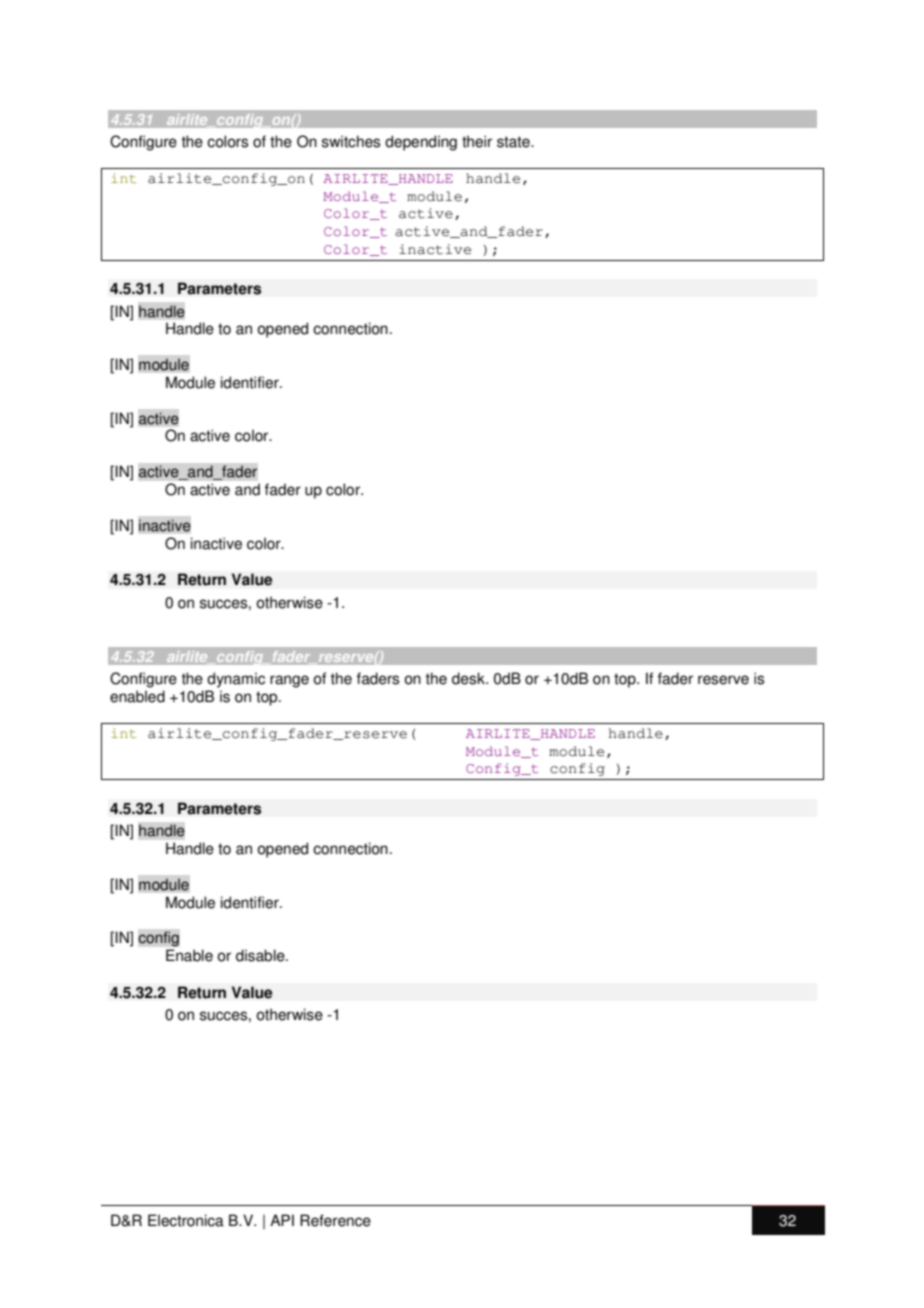 Image resolution: width=924 pixels, height=1308 pixels. What do you see at coordinates (186, 1220) in the document?
I see `Electronica` at bounding box center [186, 1220].
